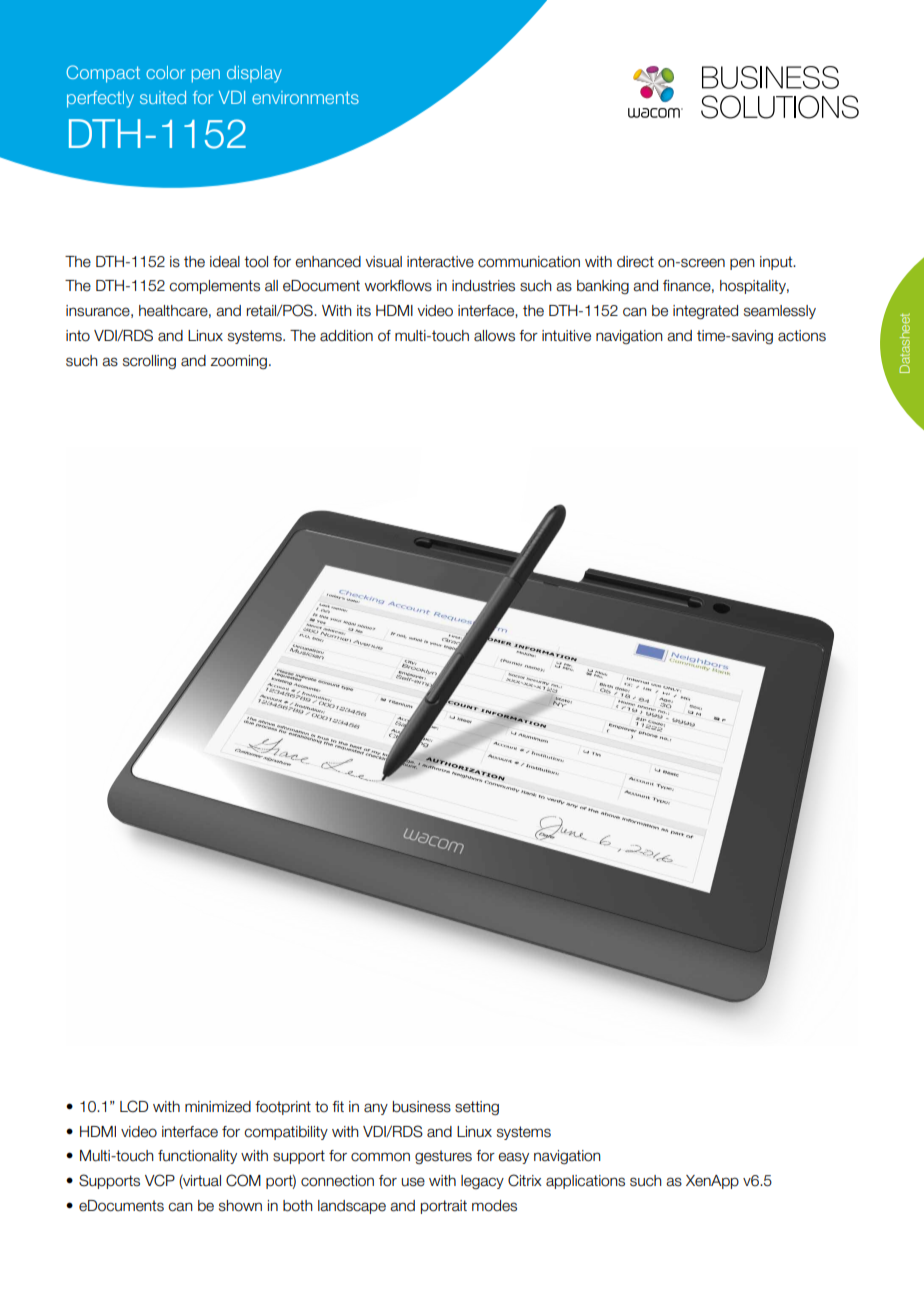 The height and width of the document is (1308, 924). What do you see at coordinates (163, 97) in the document?
I see `suited` at bounding box center [163, 97].
